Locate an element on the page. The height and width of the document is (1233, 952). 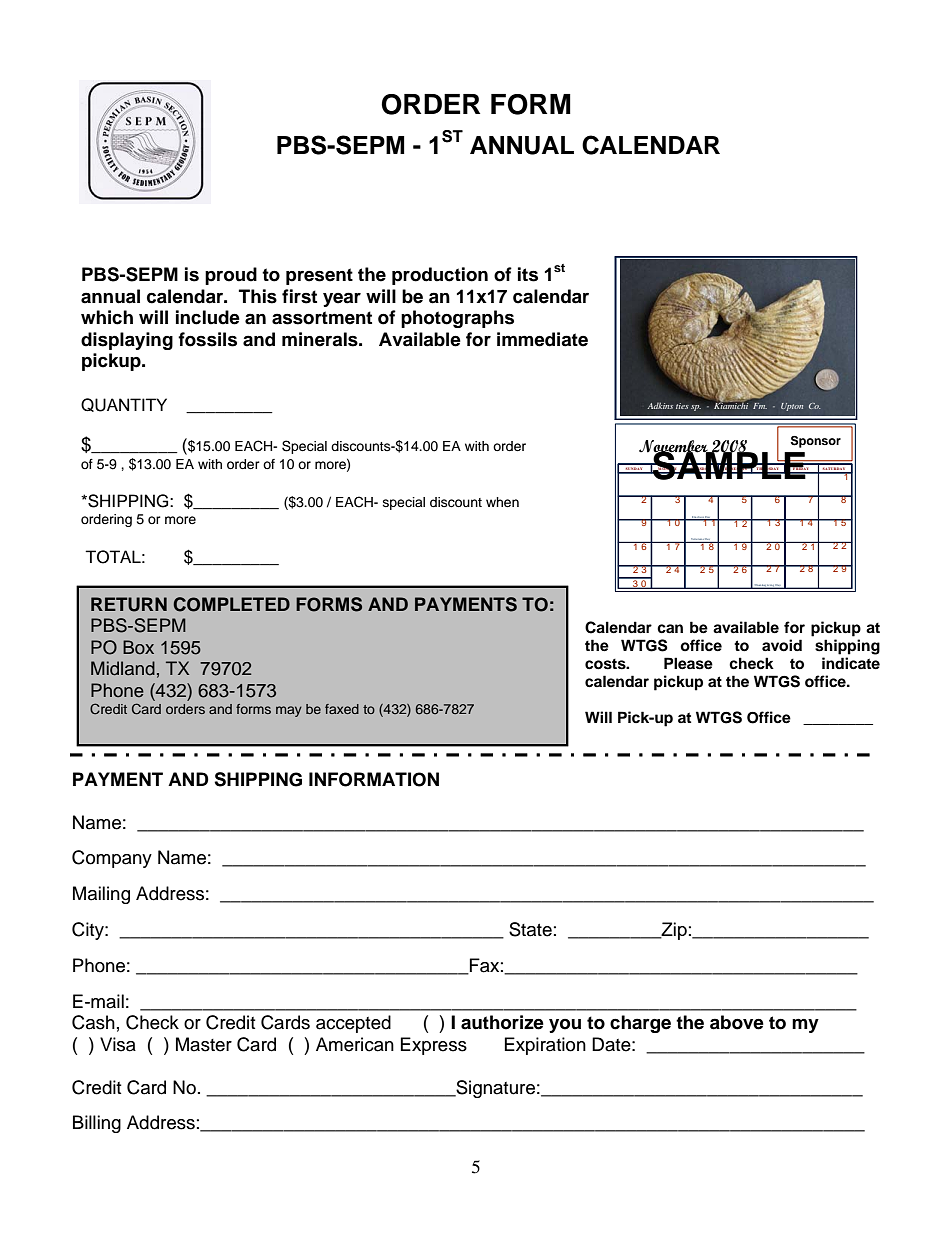
above is located at coordinates (737, 1022).
